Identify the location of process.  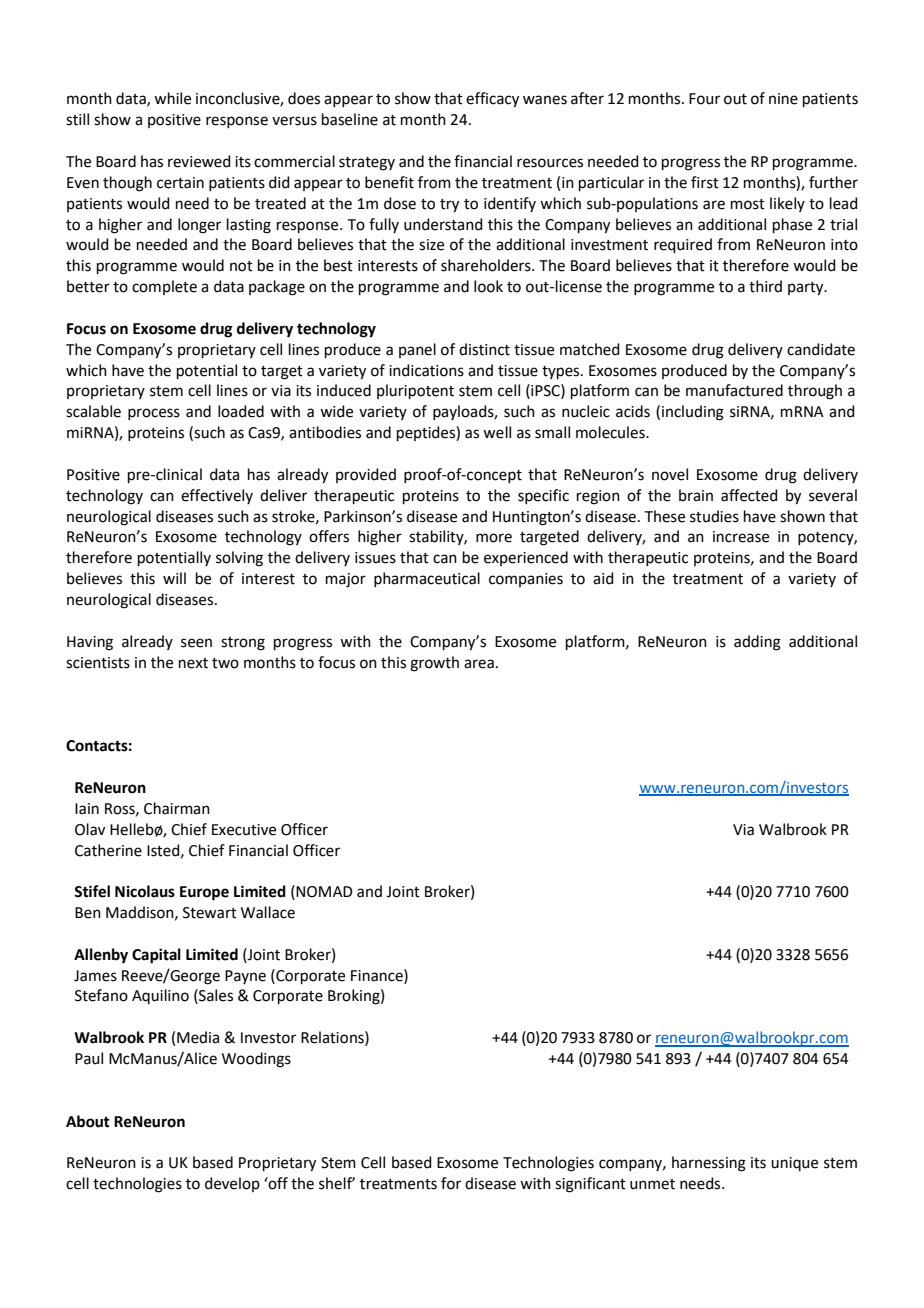
(154, 414).
